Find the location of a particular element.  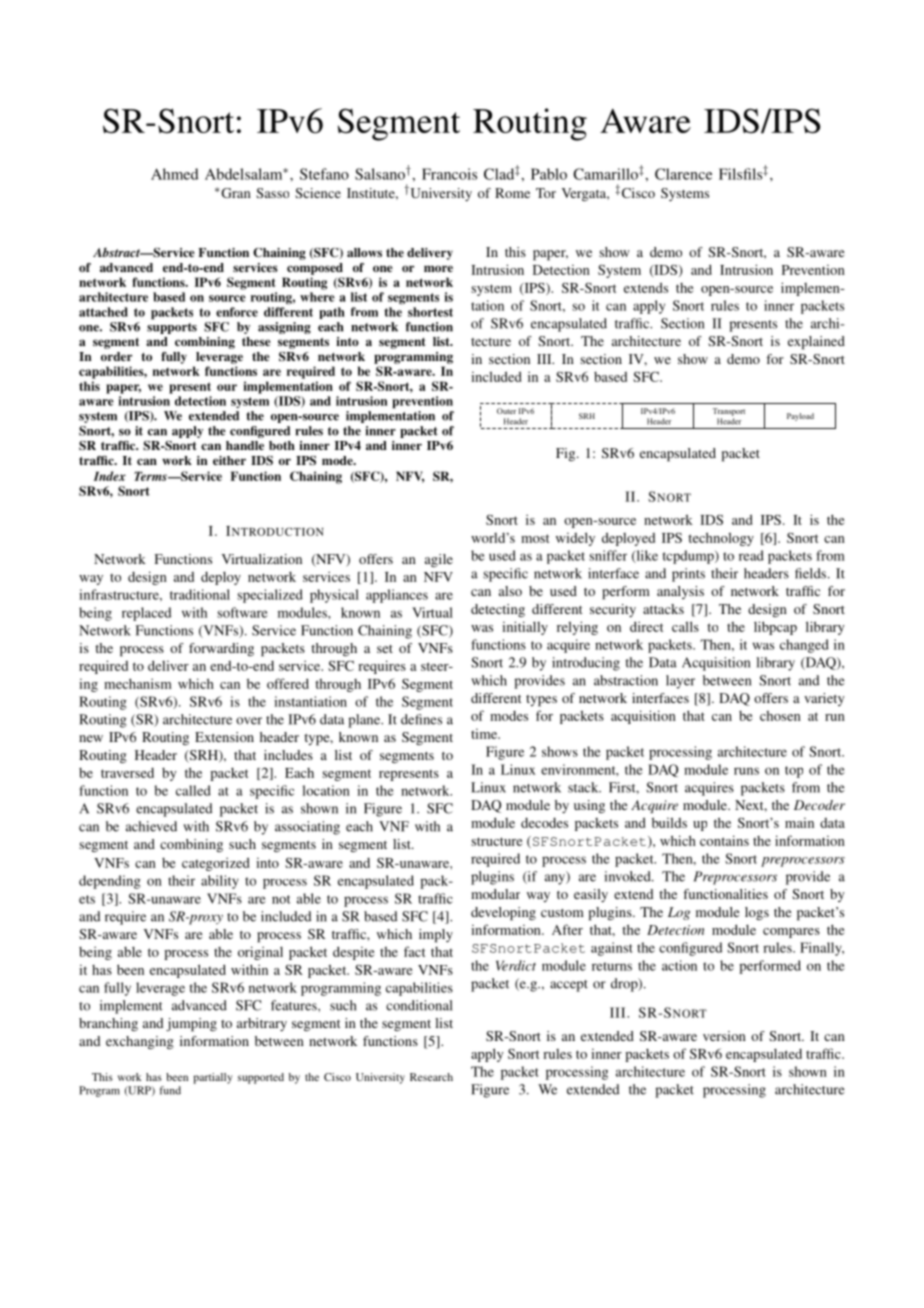

Ahmed is located at coordinates (174, 174).
